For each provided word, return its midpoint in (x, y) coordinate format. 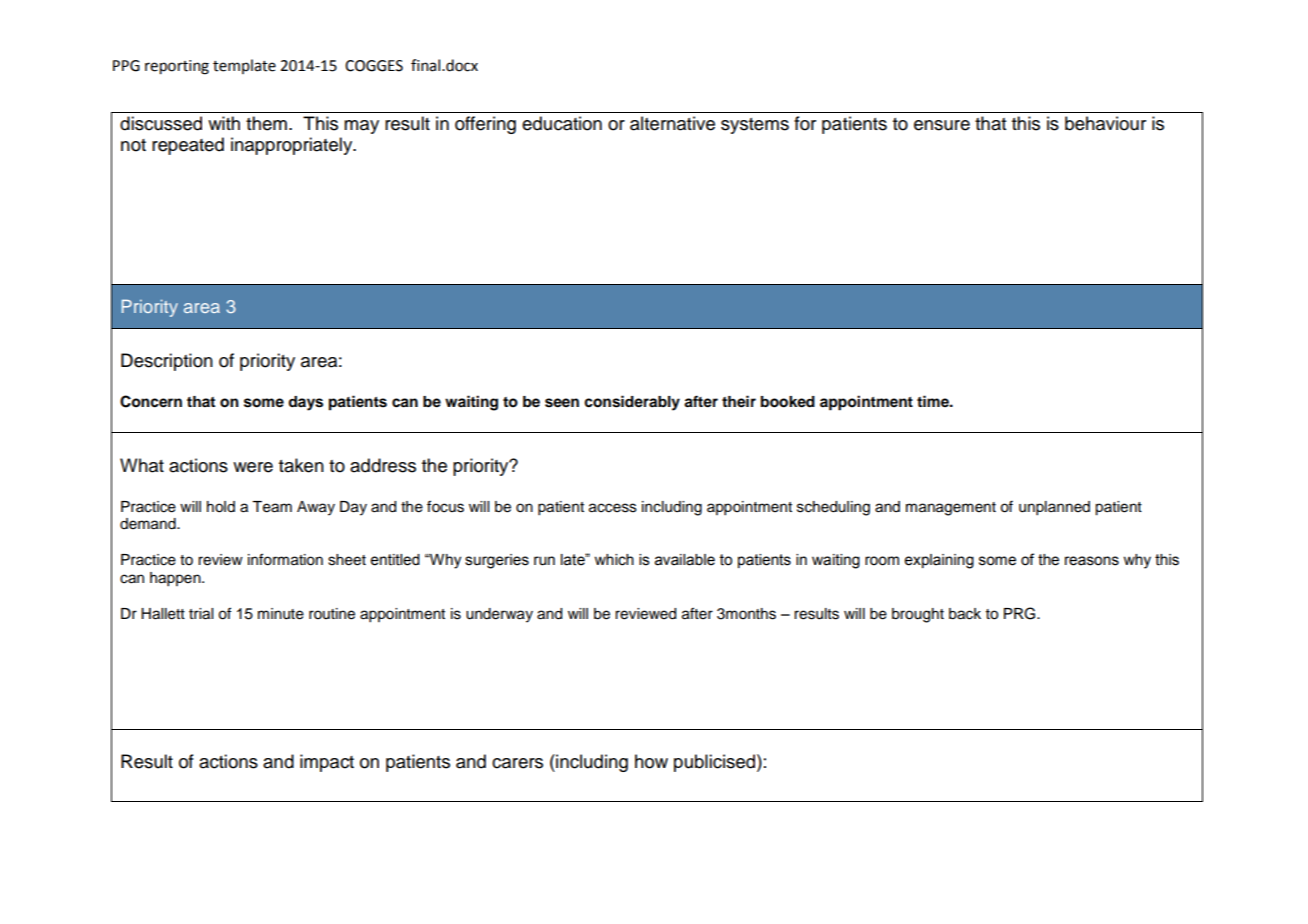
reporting (177, 67)
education (562, 123)
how (651, 761)
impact (327, 763)
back (965, 614)
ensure (942, 125)
